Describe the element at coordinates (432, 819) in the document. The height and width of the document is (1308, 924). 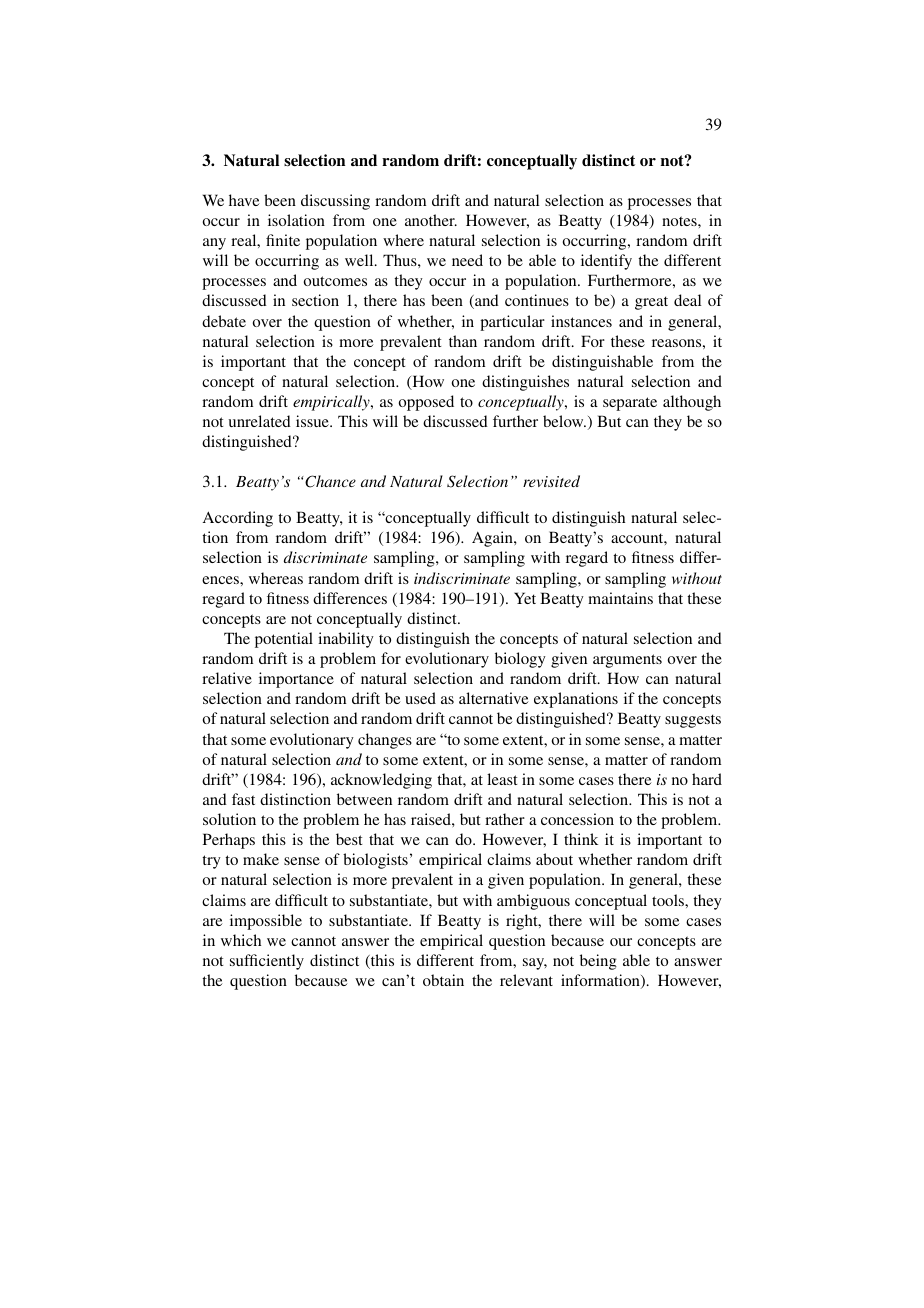
I see `raised` at that location.
